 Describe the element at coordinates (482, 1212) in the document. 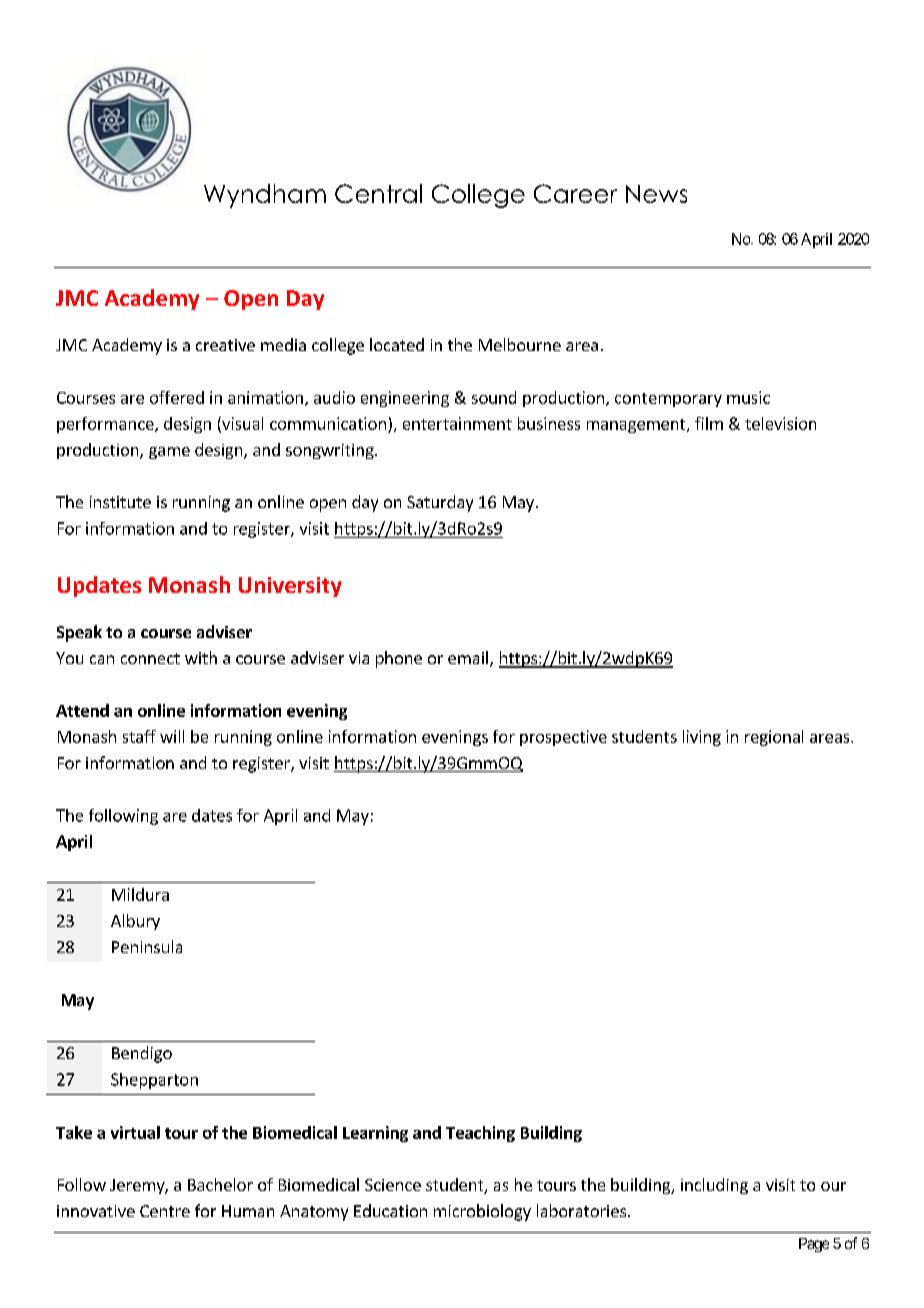

I see `microbiology` at that location.
